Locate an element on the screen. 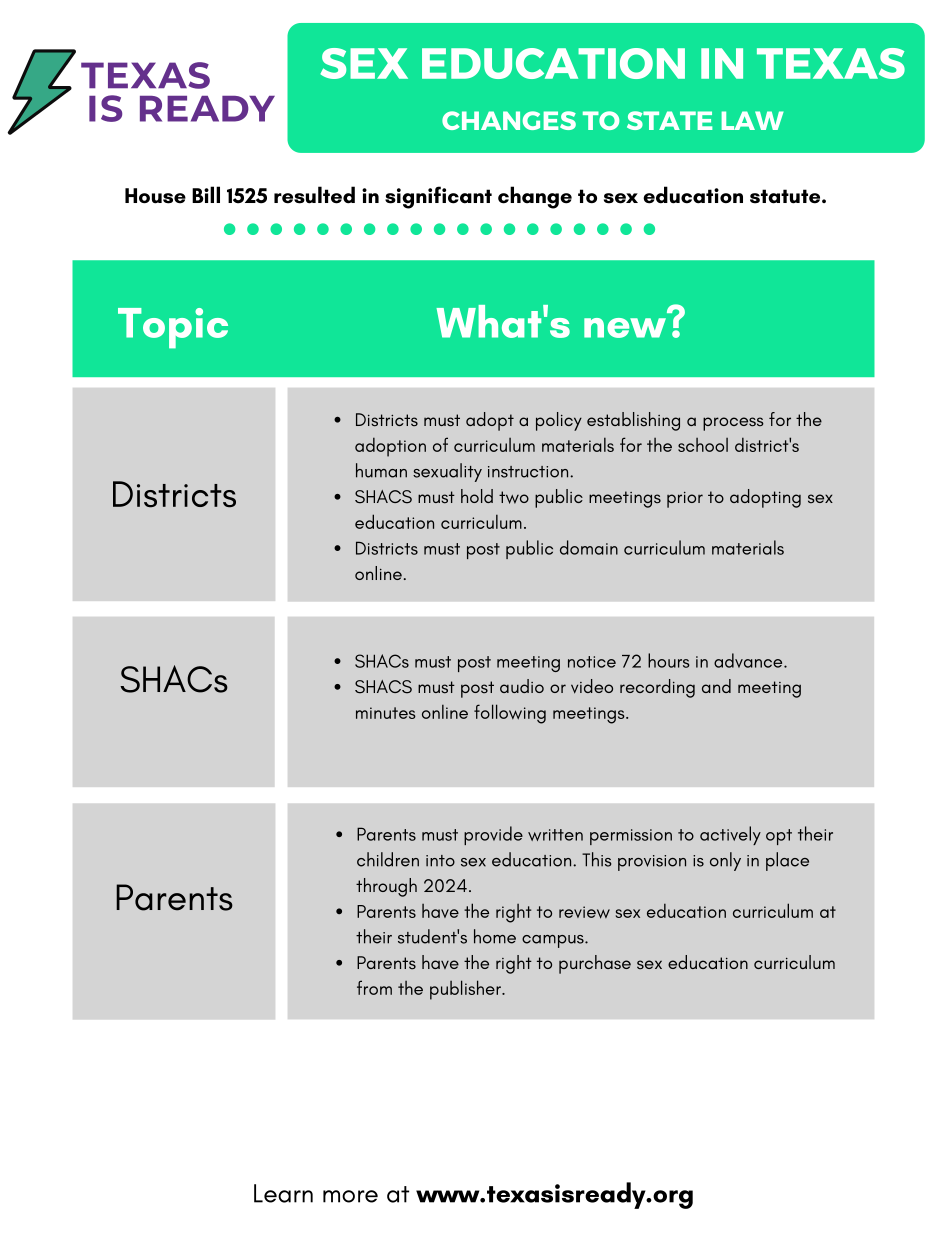 This screenshot has width=952, height=1233. LAW is located at coordinates (752, 120).
